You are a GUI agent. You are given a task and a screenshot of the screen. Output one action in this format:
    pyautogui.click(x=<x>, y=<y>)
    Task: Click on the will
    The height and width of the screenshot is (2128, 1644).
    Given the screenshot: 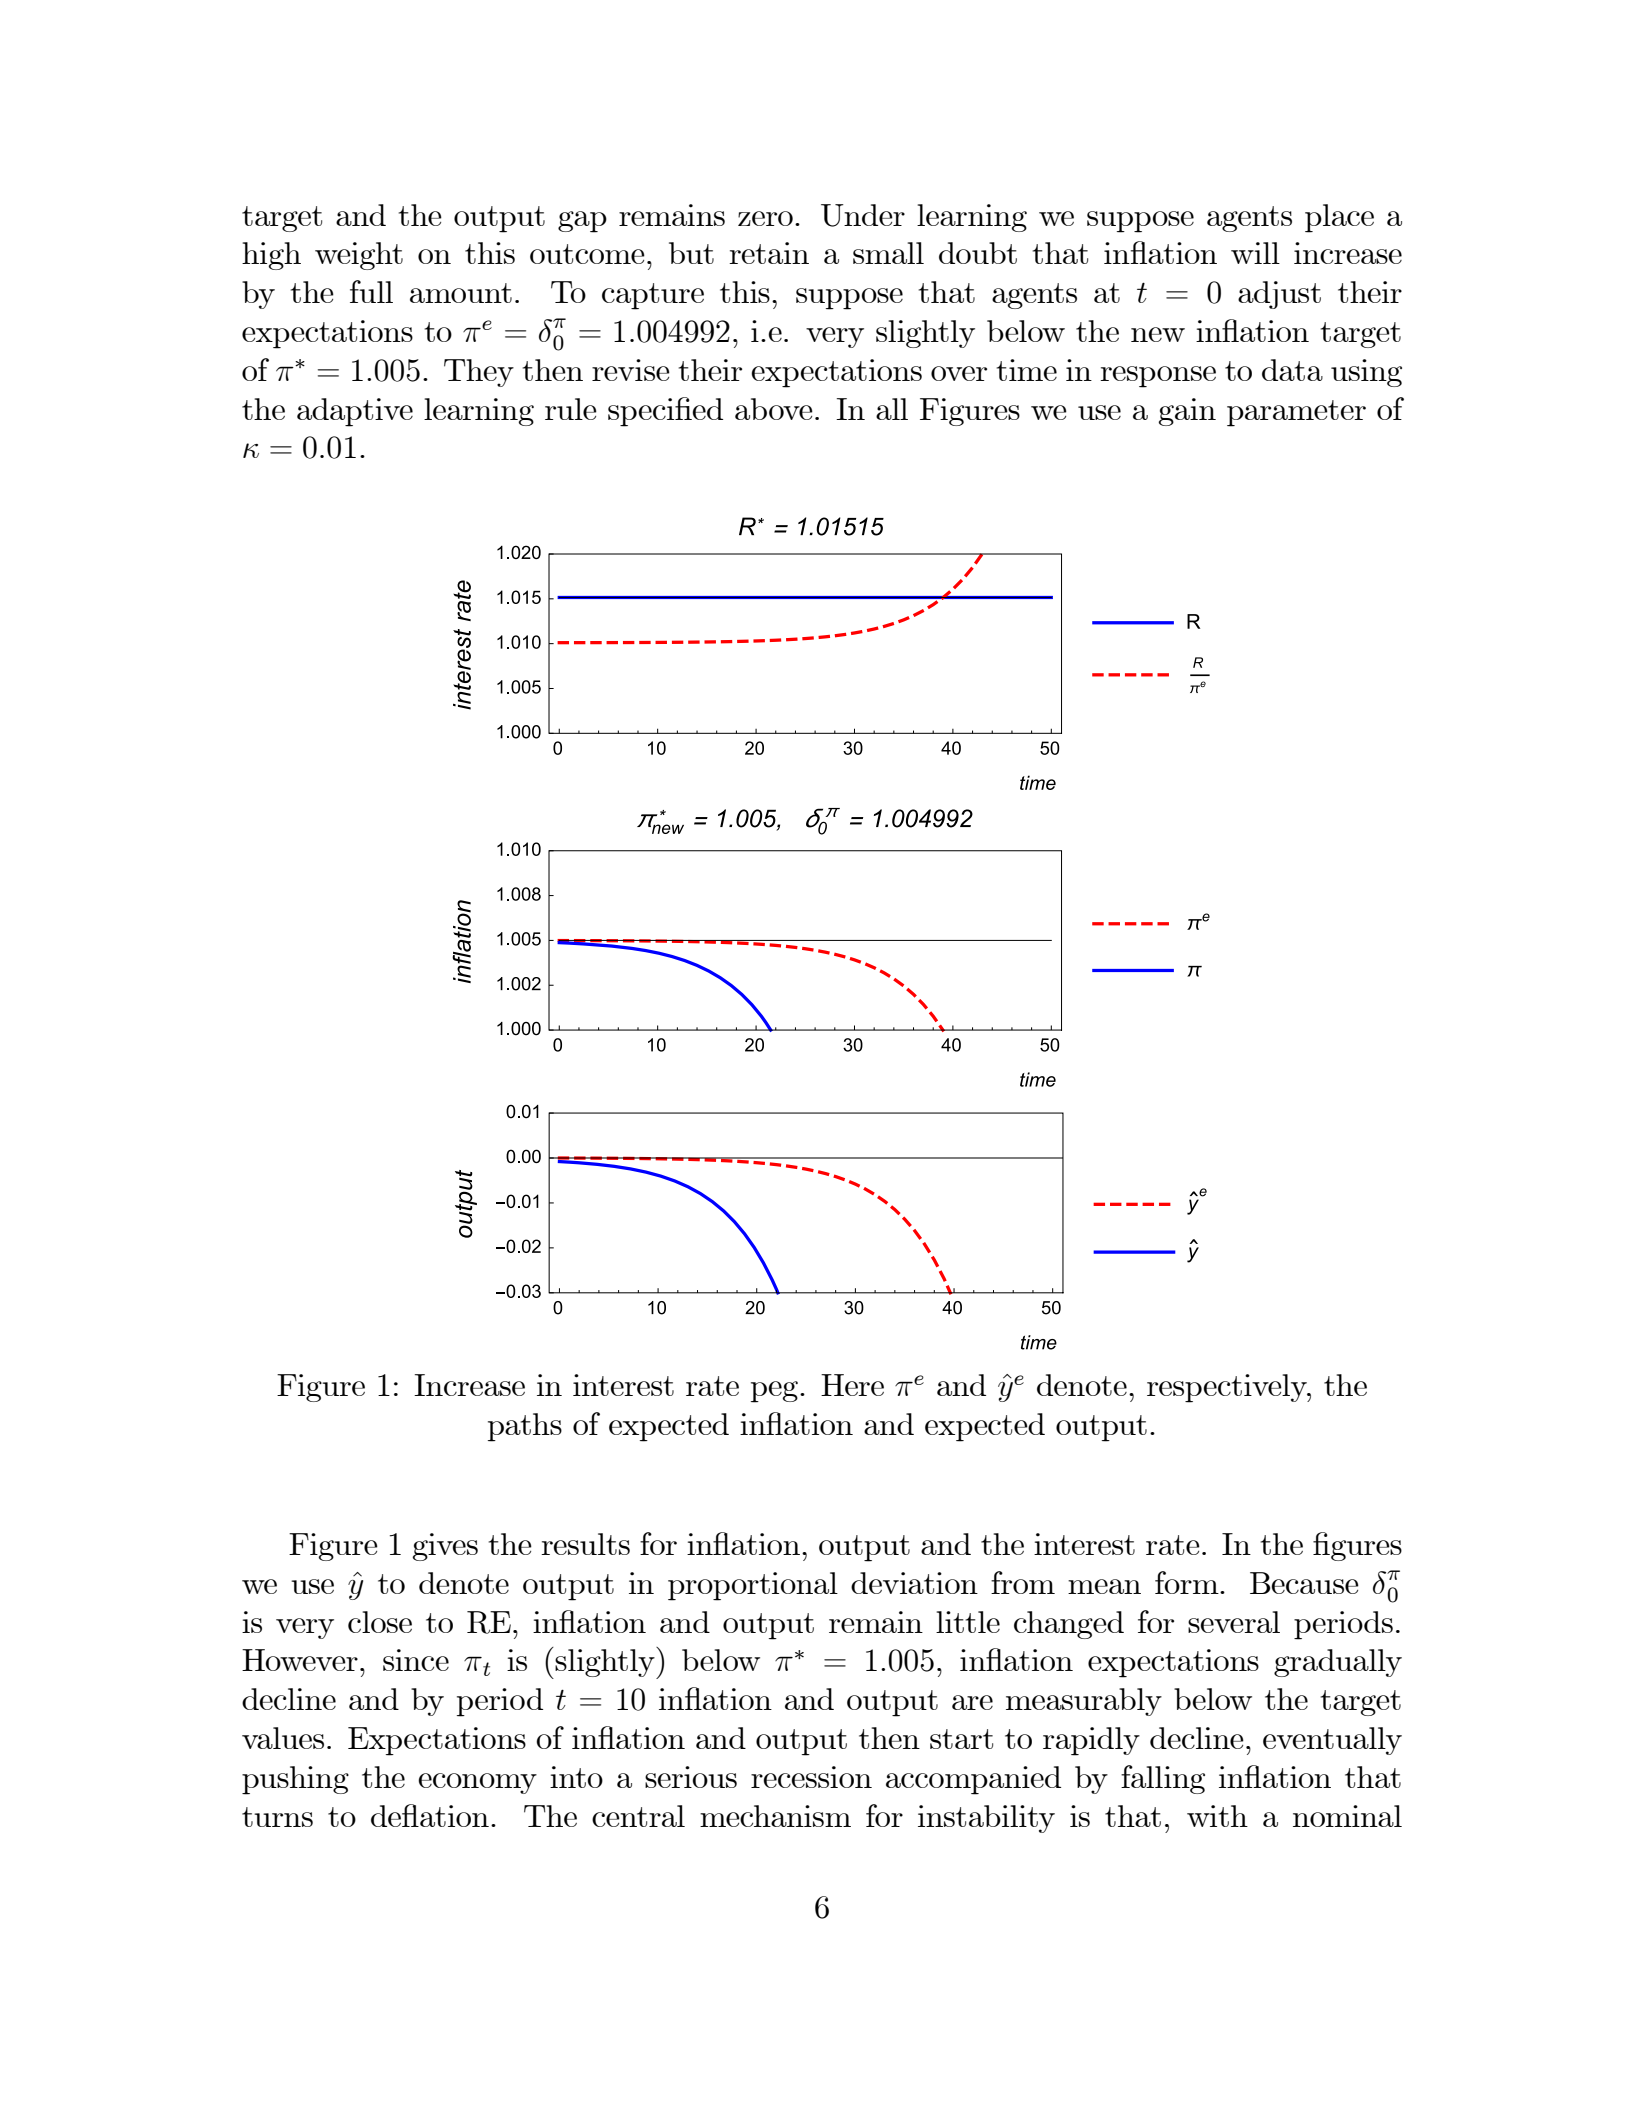 What is the action you would take?
    pyautogui.click(x=1255, y=253)
